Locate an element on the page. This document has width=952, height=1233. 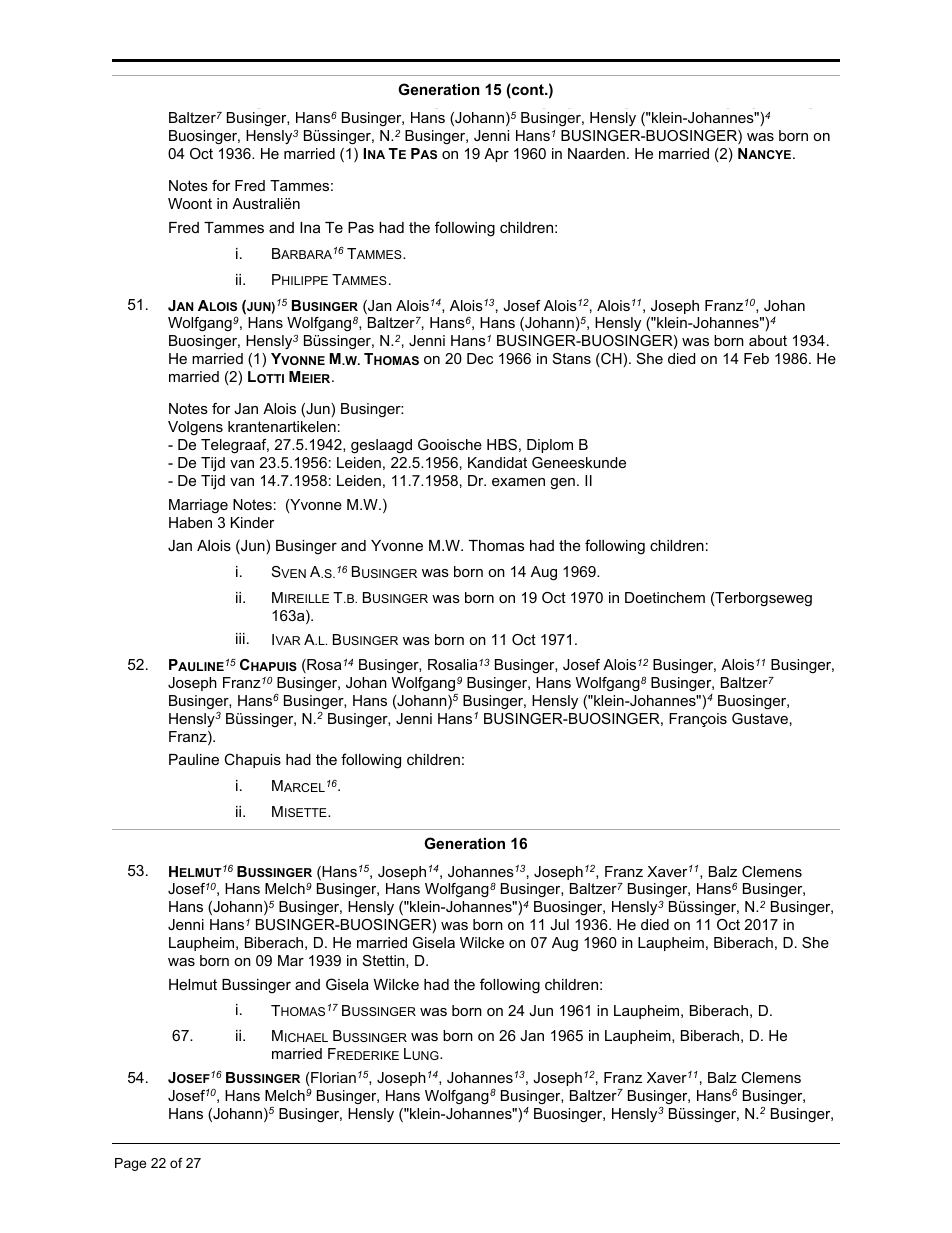
Marriage is located at coordinates (198, 506).
